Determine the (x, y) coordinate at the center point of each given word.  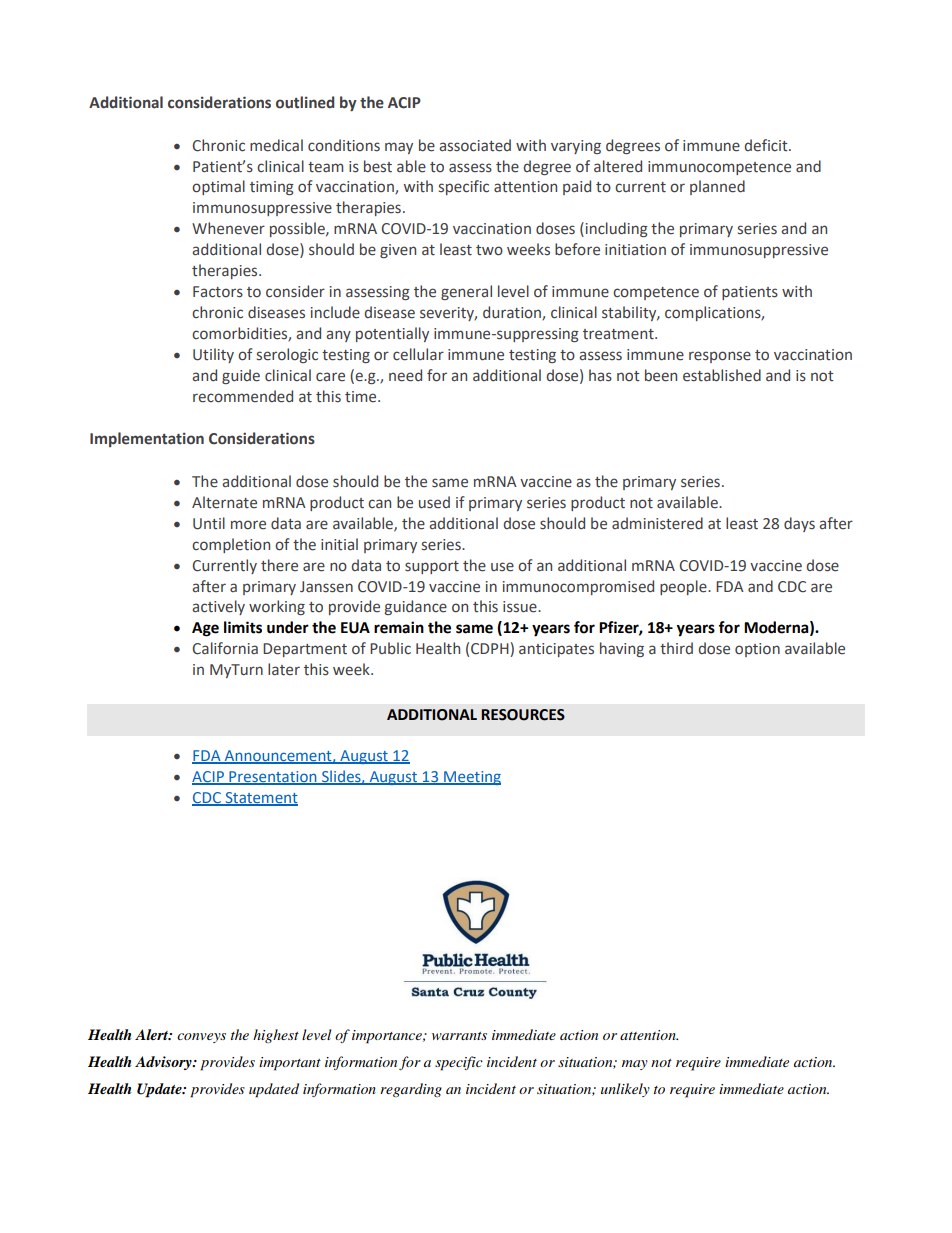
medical (276, 145)
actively (218, 607)
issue (521, 607)
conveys (201, 1038)
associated (475, 145)
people (684, 587)
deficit (767, 145)
